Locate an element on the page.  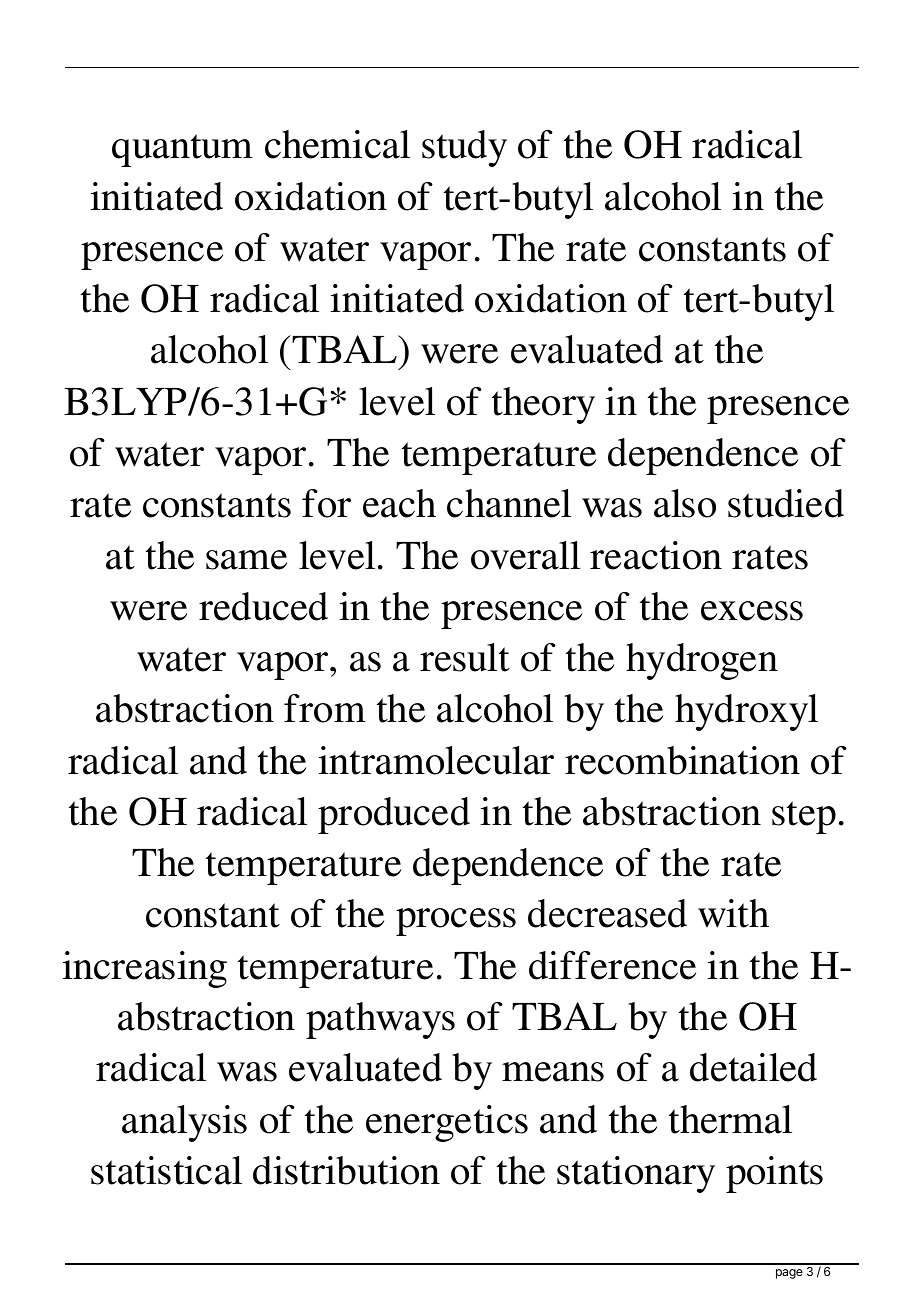
increasing is located at coordinates (144, 969).
